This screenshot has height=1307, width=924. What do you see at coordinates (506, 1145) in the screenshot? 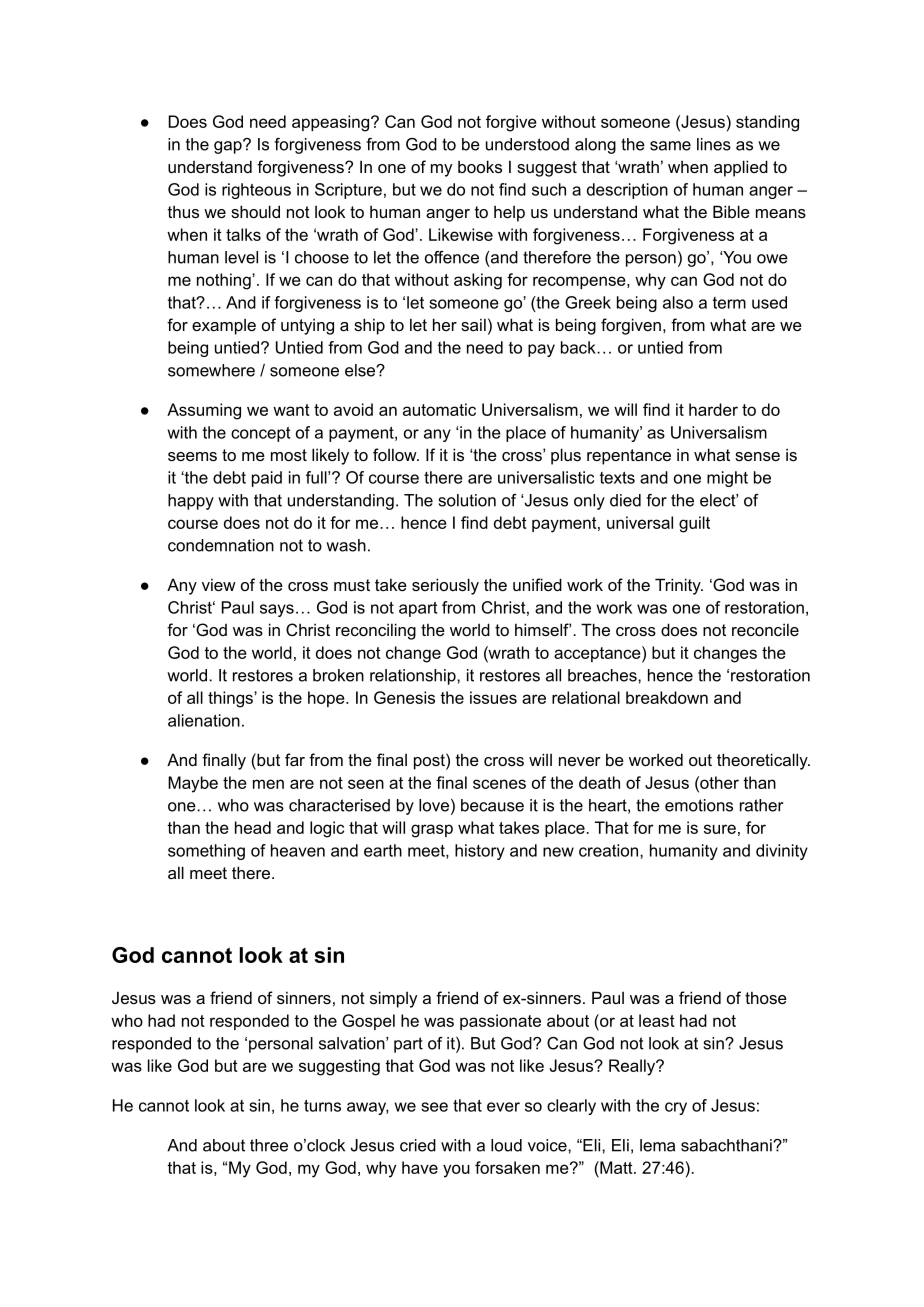
I see `loud` at bounding box center [506, 1145].
